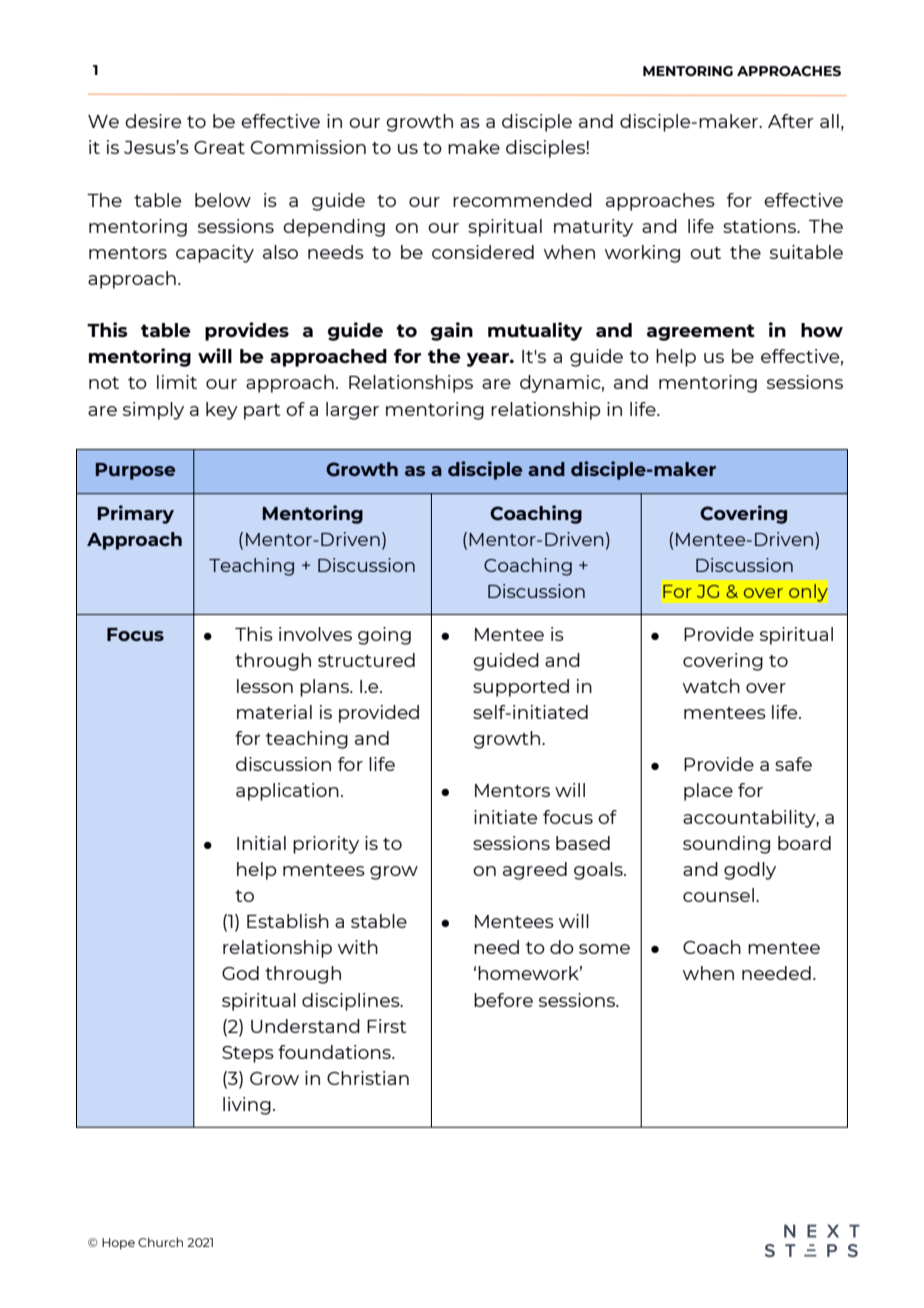 The image size is (924, 1308). I want to click on recommended, so click(522, 200).
